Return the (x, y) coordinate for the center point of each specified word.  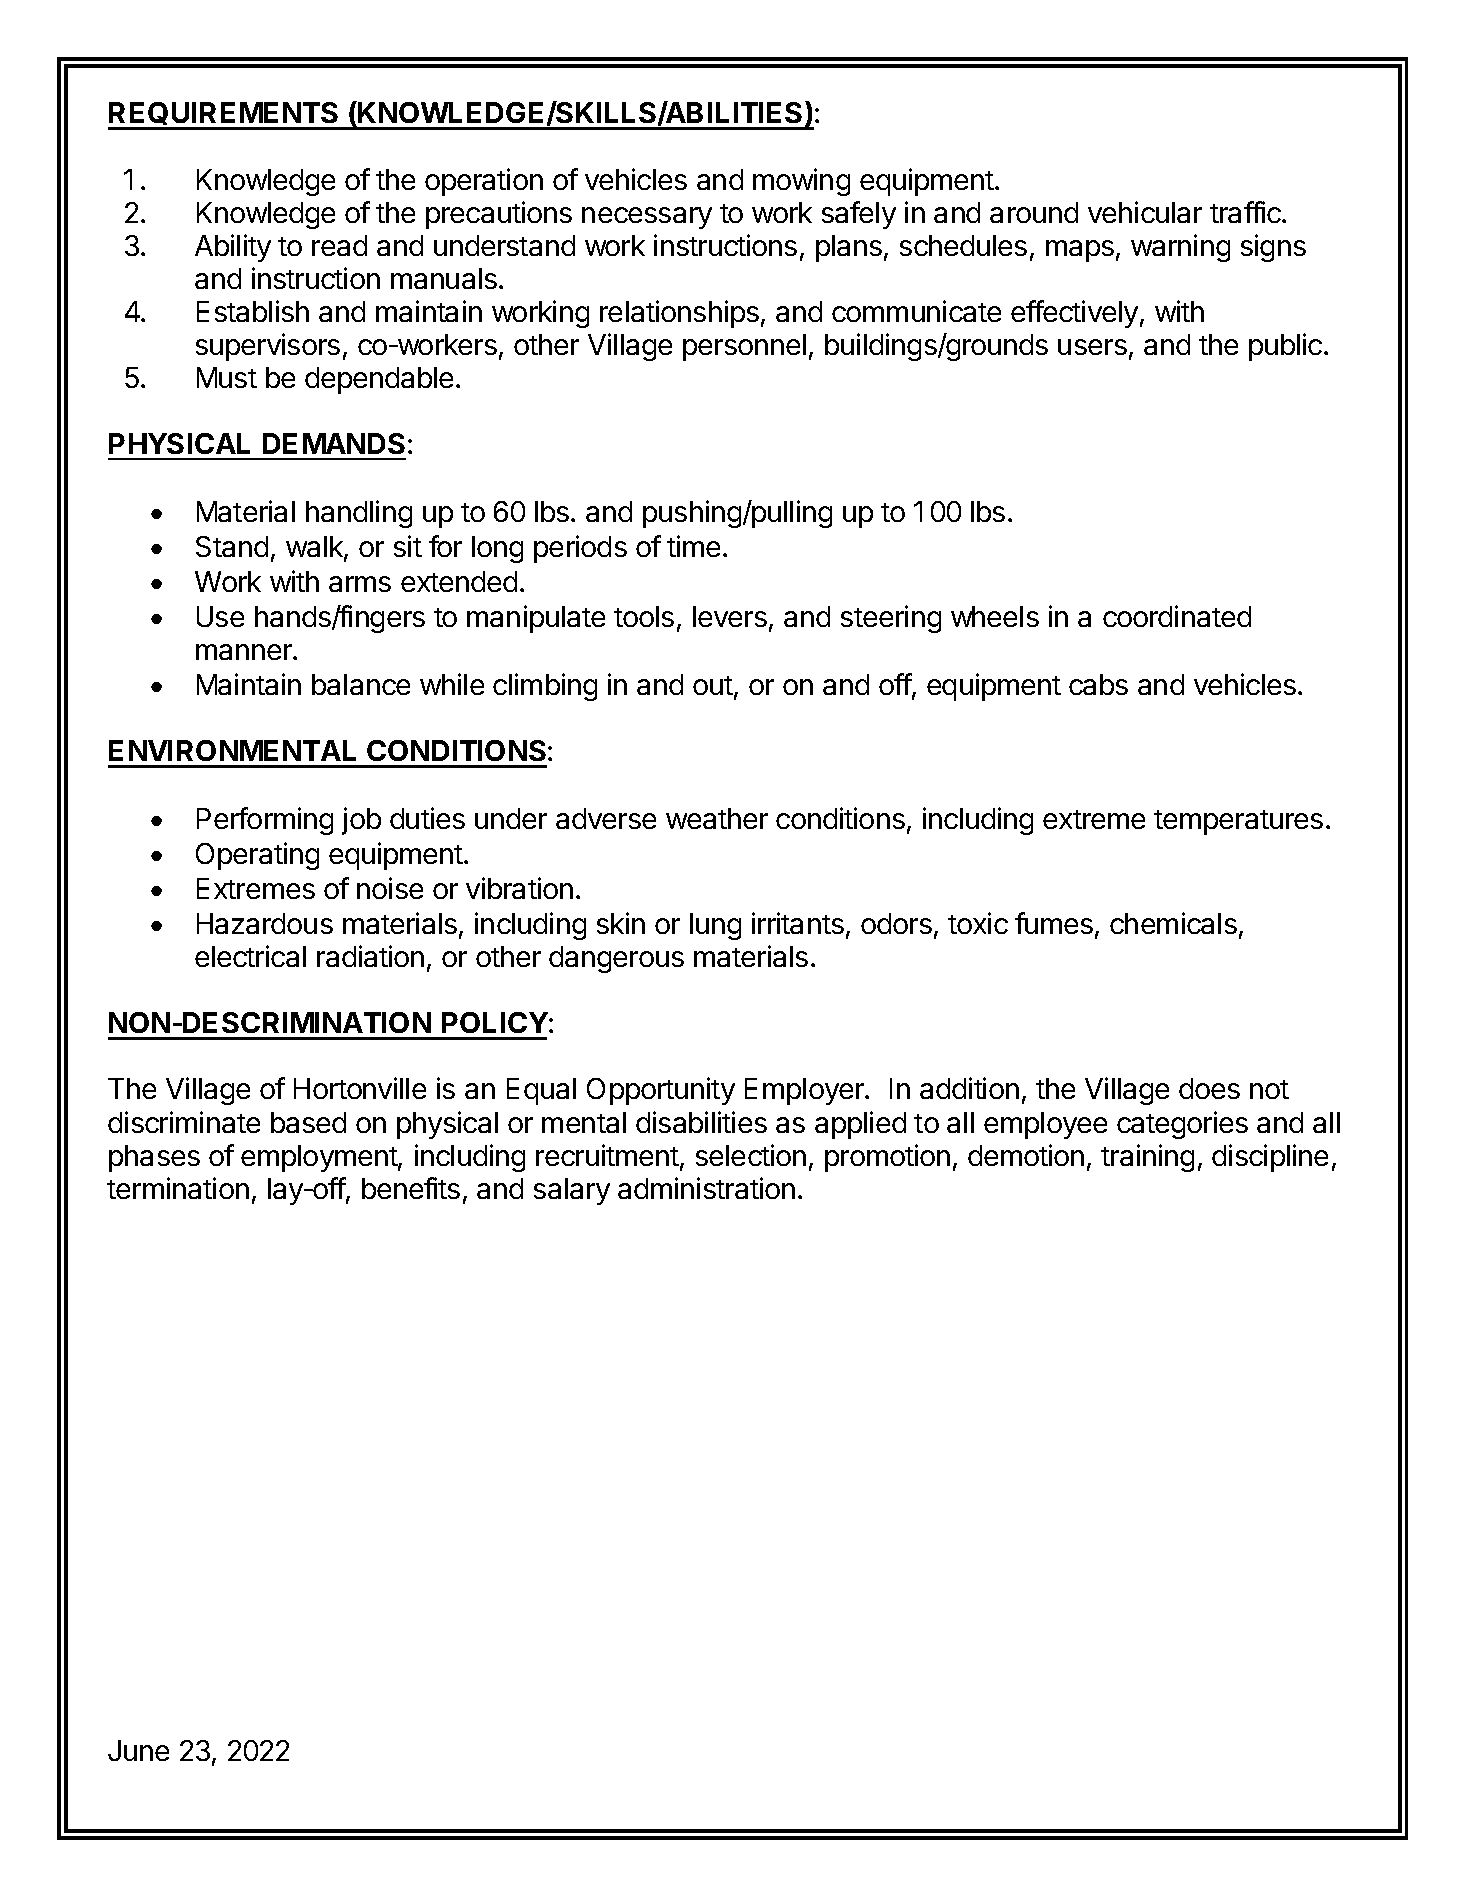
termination (178, 1188)
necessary (647, 218)
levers (730, 616)
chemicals (1173, 923)
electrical (250, 956)
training (1147, 1158)
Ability (233, 248)
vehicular (1145, 212)
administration (706, 1188)
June (138, 1750)
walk (315, 548)
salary (572, 1191)
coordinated (1177, 616)
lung (715, 926)
